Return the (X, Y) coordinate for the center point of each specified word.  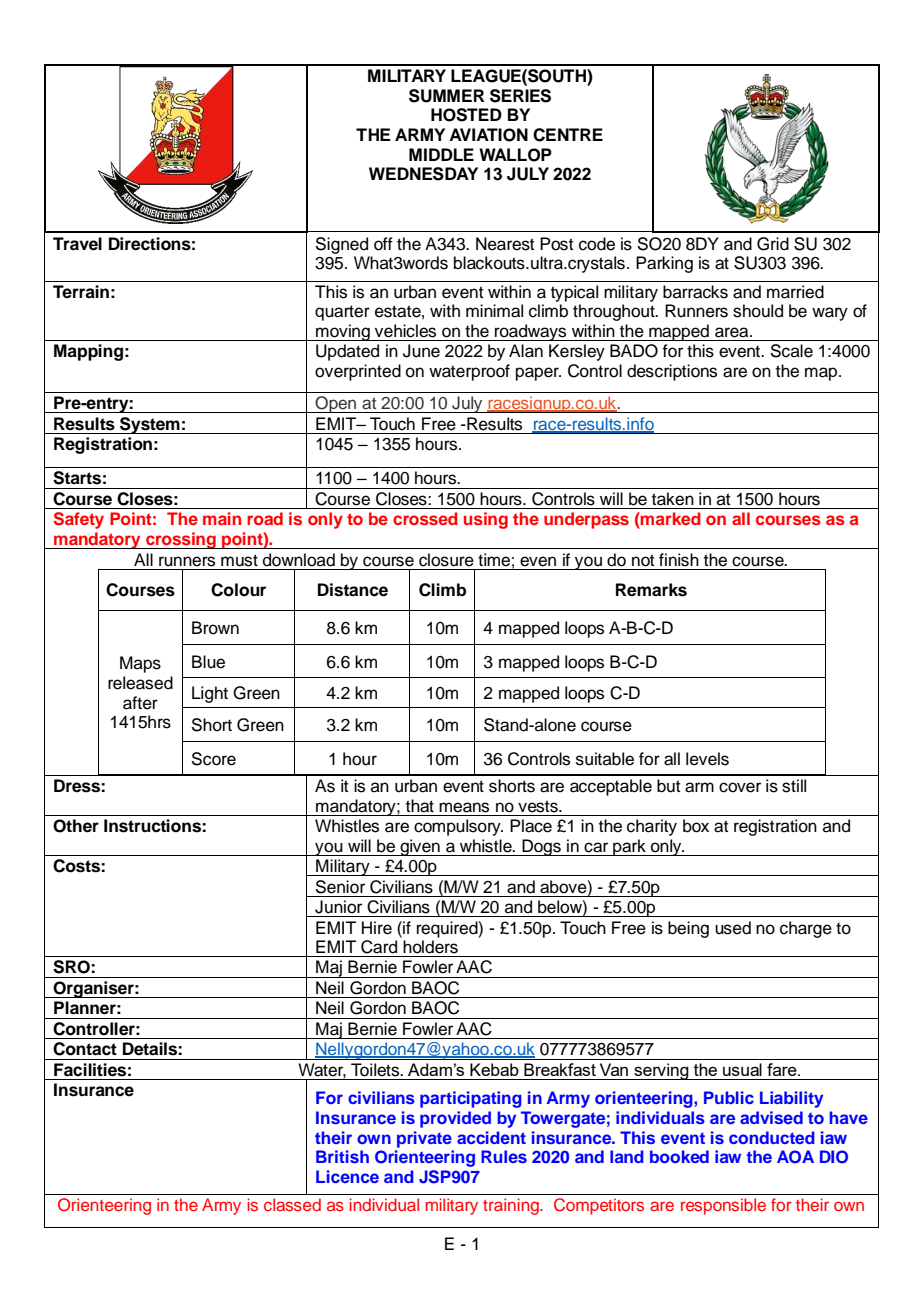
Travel (77, 244)
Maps (140, 664)
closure (446, 560)
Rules (504, 1156)
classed (292, 1204)
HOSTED (466, 115)
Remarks (651, 590)
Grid (773, 244)
